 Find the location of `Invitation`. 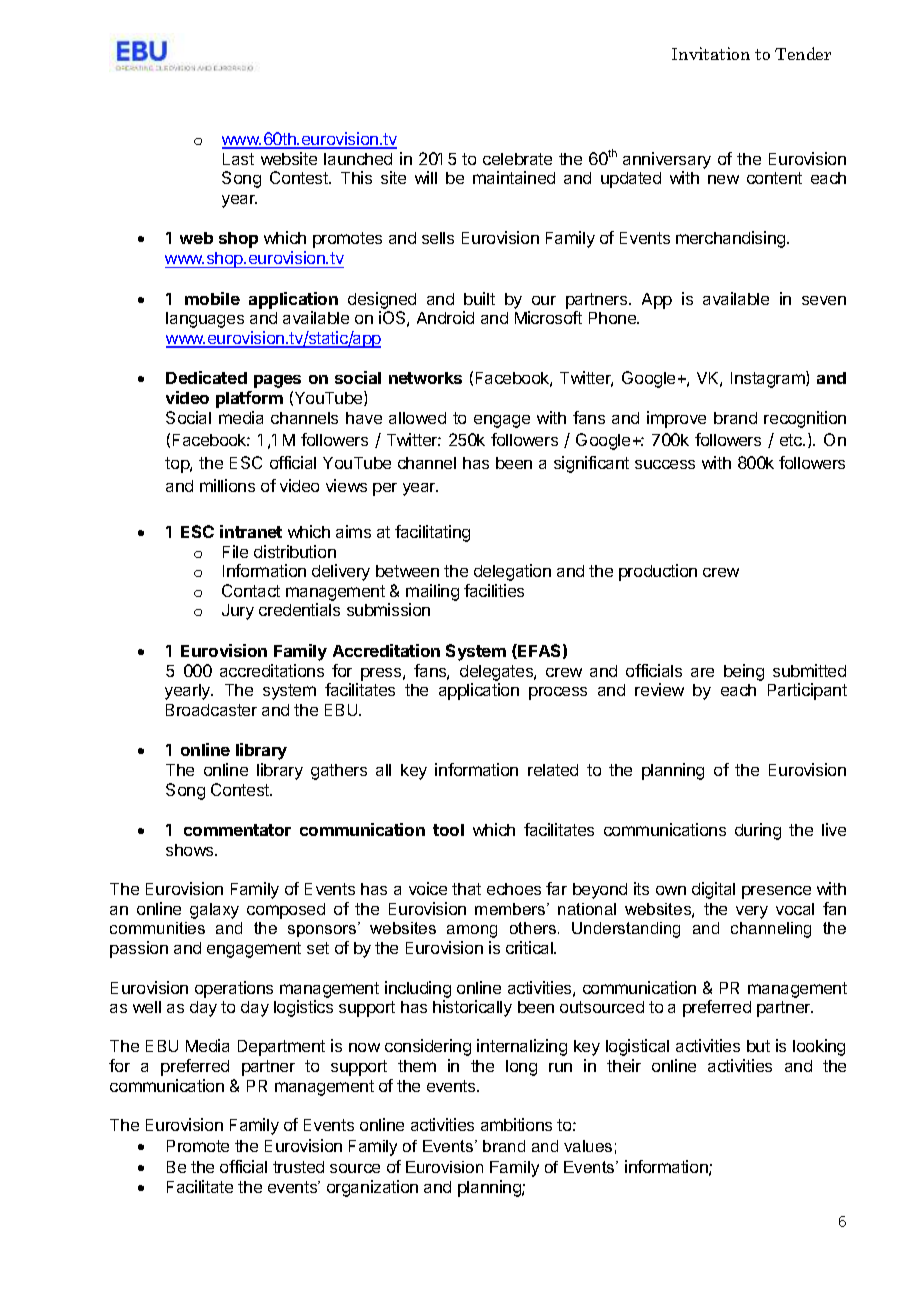

Invitation is located at coordinates (711, 53).
